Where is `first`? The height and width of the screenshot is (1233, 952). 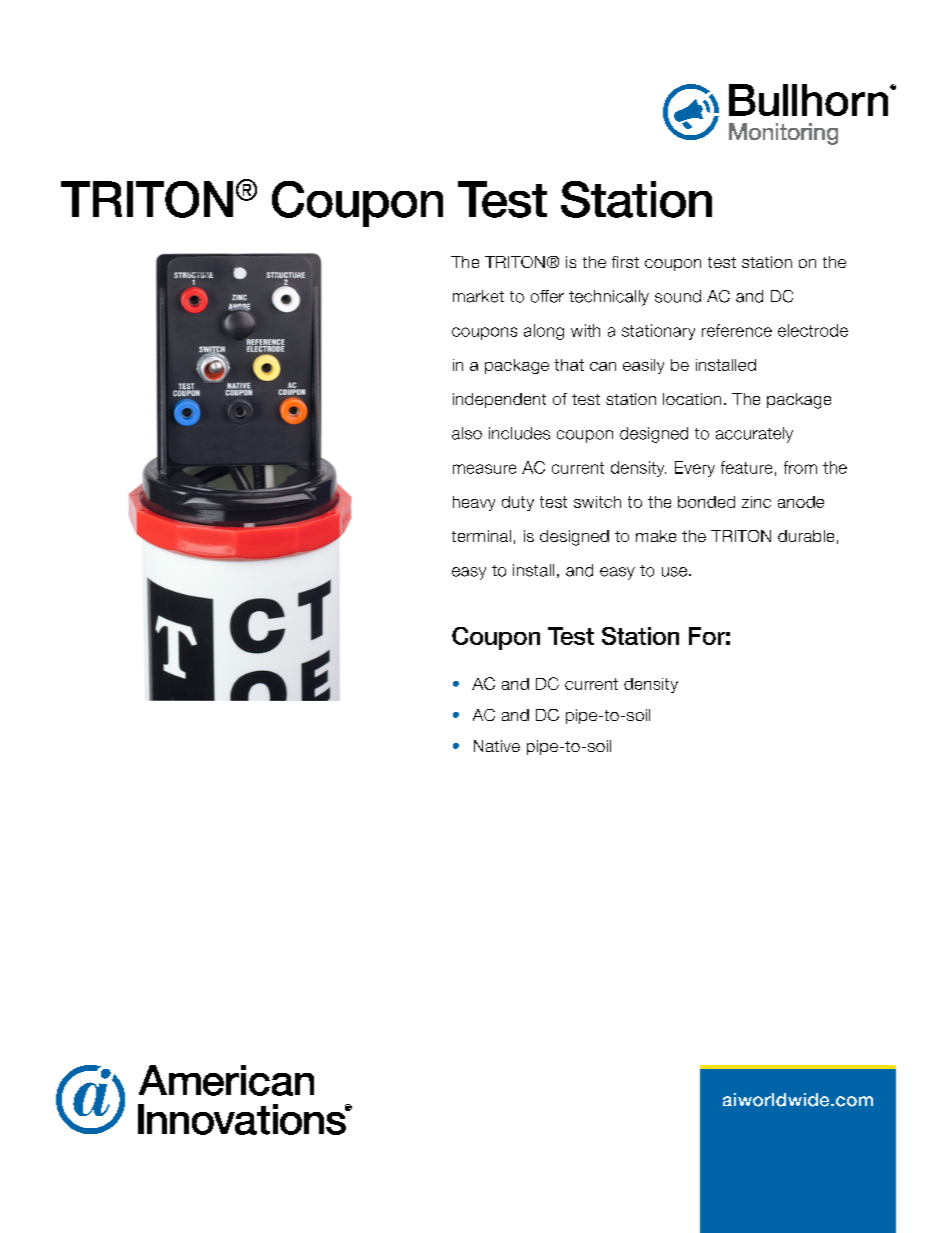 first is located at coordinates (625, 262).
